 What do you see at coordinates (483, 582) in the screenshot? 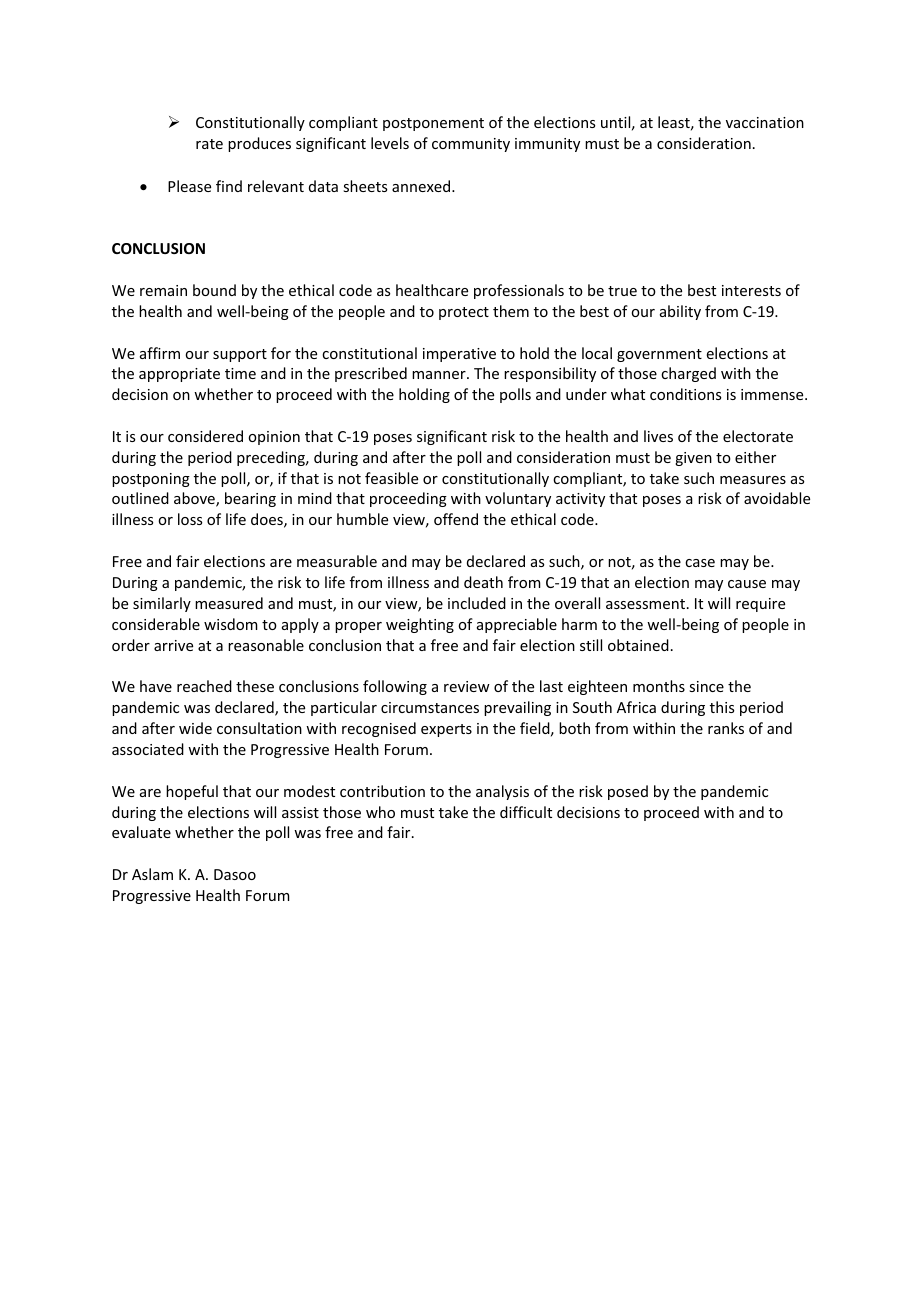
I see `death` at bounding box center [483, 582].
